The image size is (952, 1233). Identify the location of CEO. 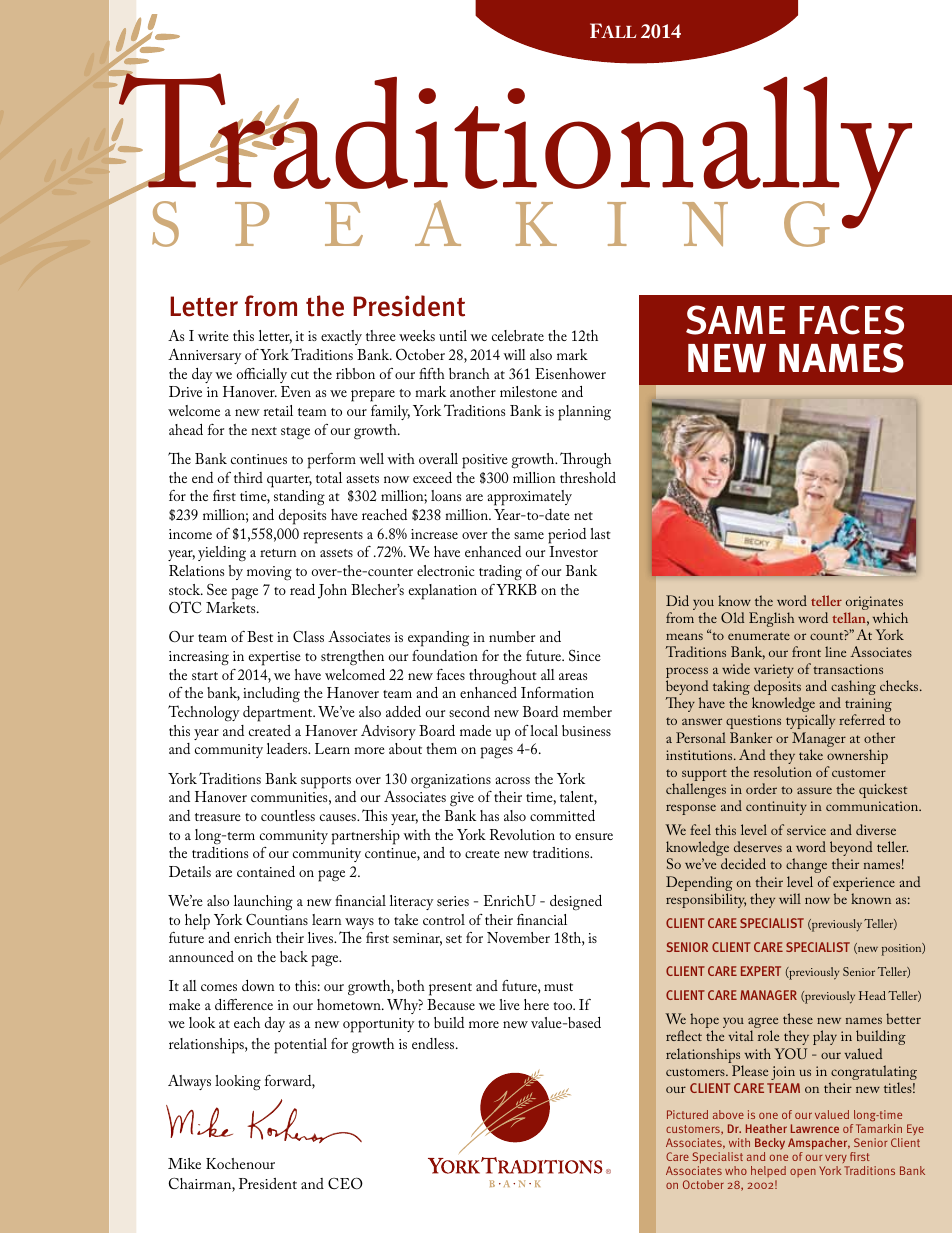
(345, 1183).
